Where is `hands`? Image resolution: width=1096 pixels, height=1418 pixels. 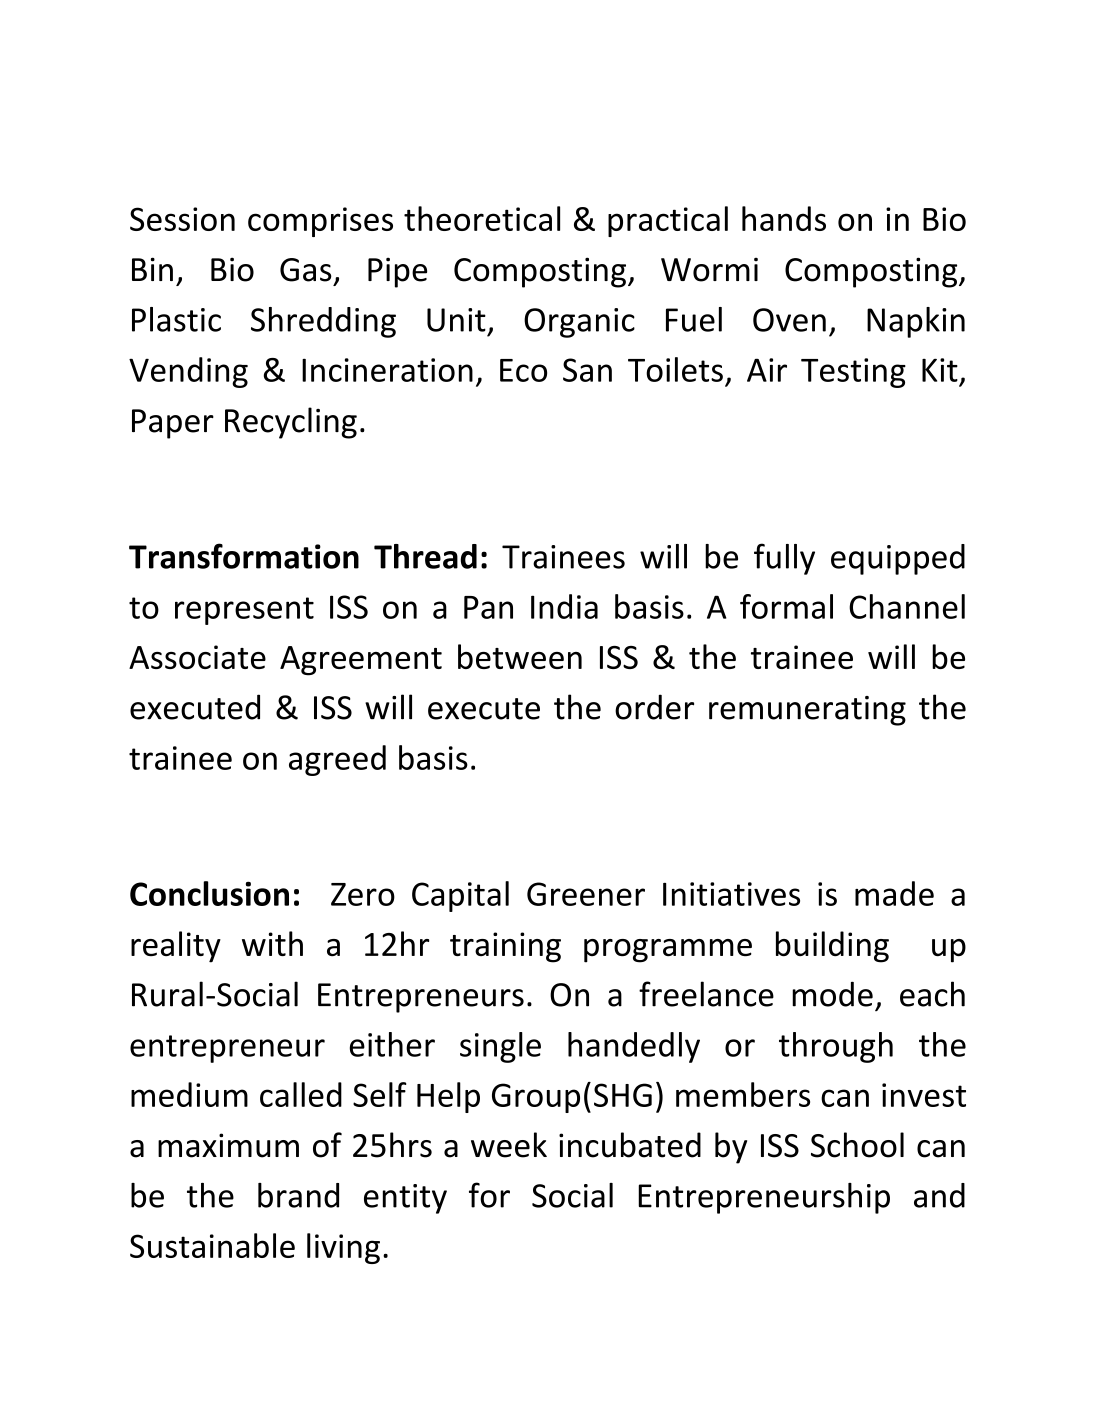
hands is located at coordinates (784, 218).
